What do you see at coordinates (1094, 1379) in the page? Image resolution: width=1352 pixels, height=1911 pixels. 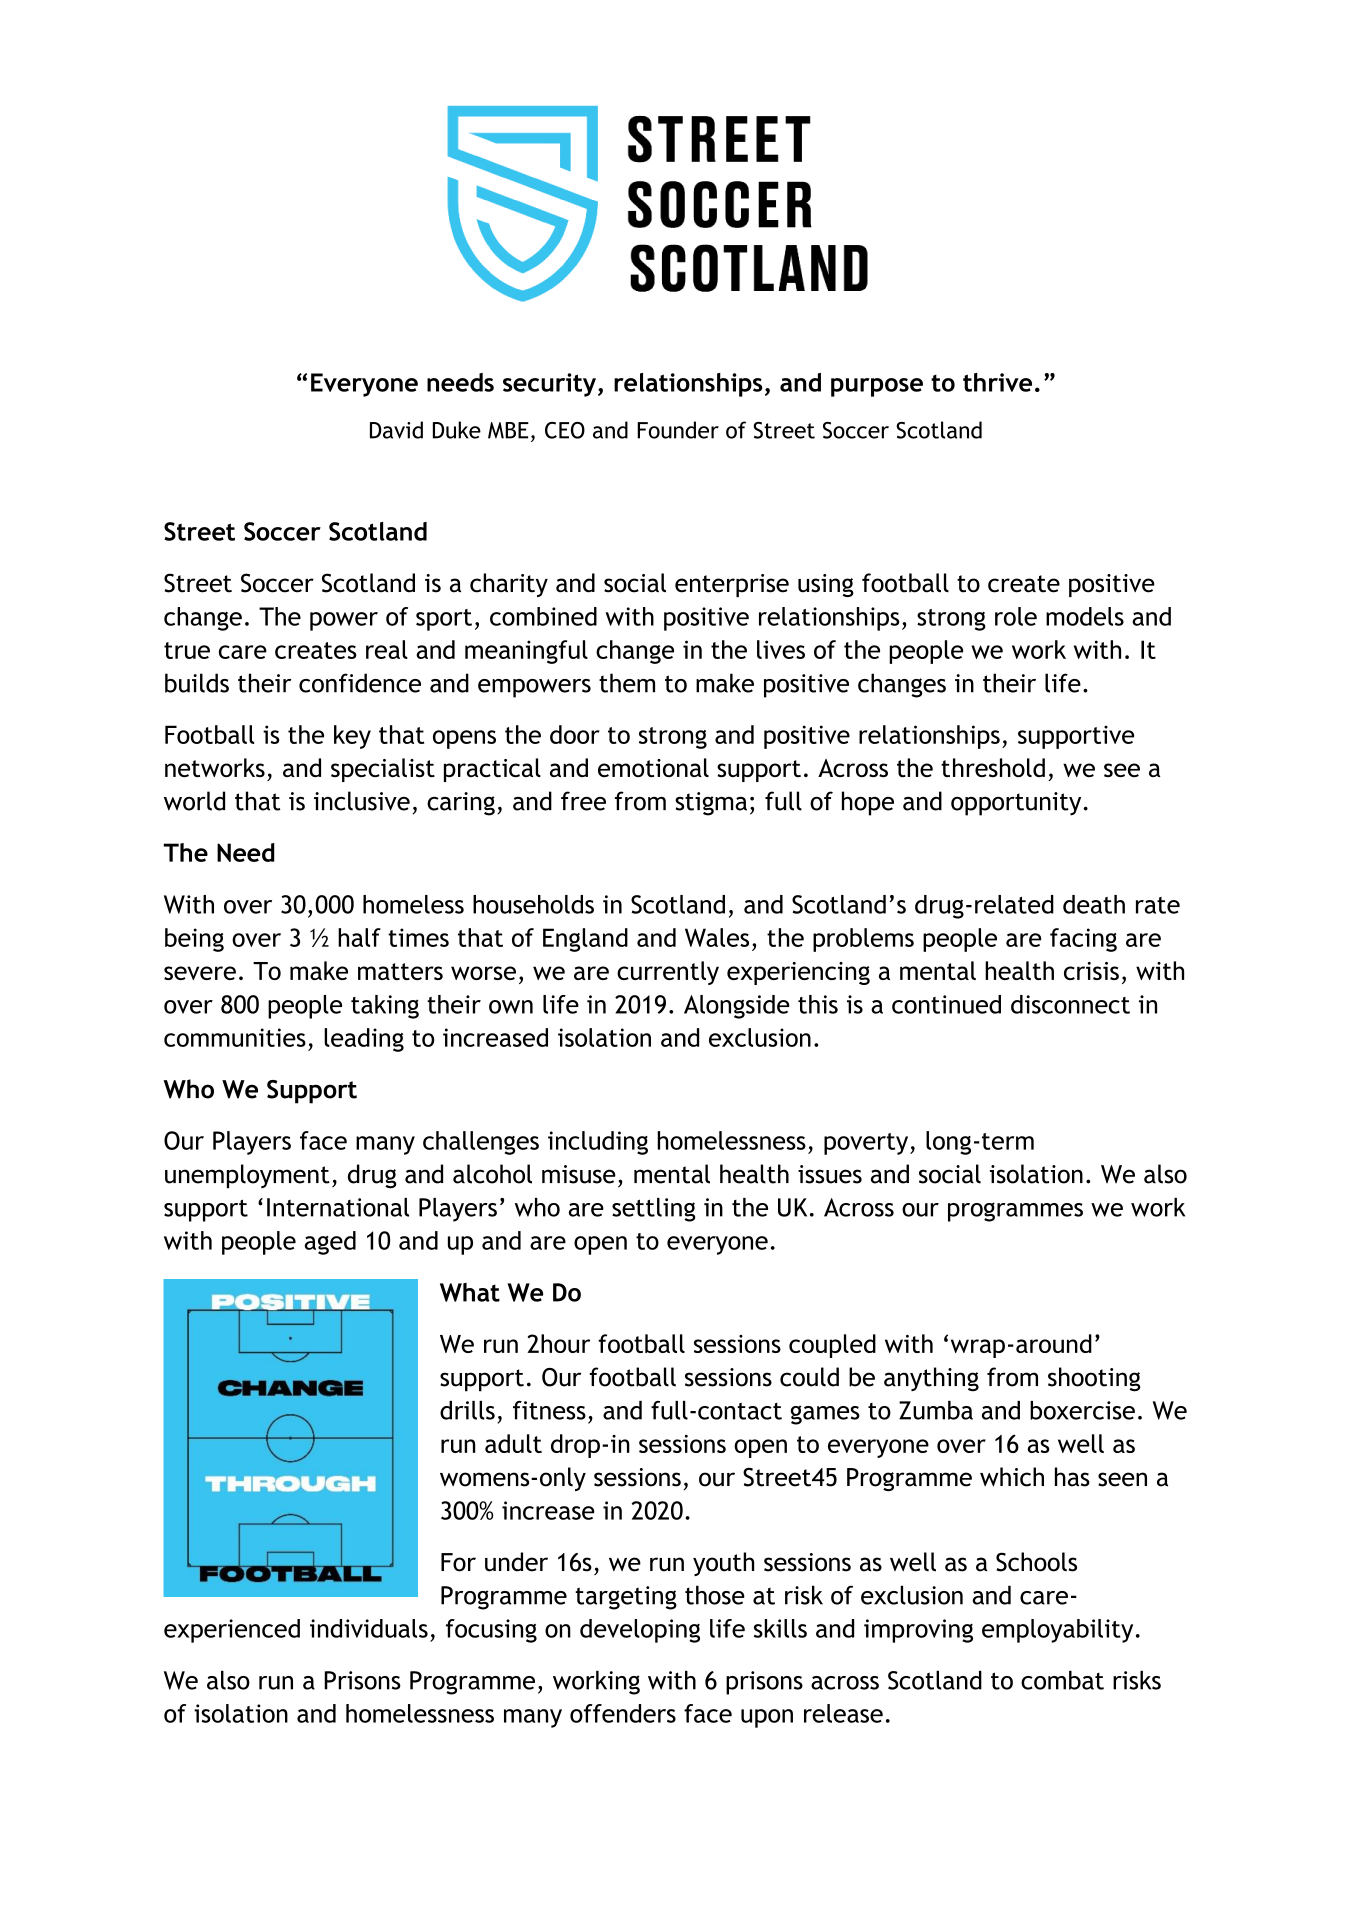 I see `shooting` at bounding box center [1094, 1379].
